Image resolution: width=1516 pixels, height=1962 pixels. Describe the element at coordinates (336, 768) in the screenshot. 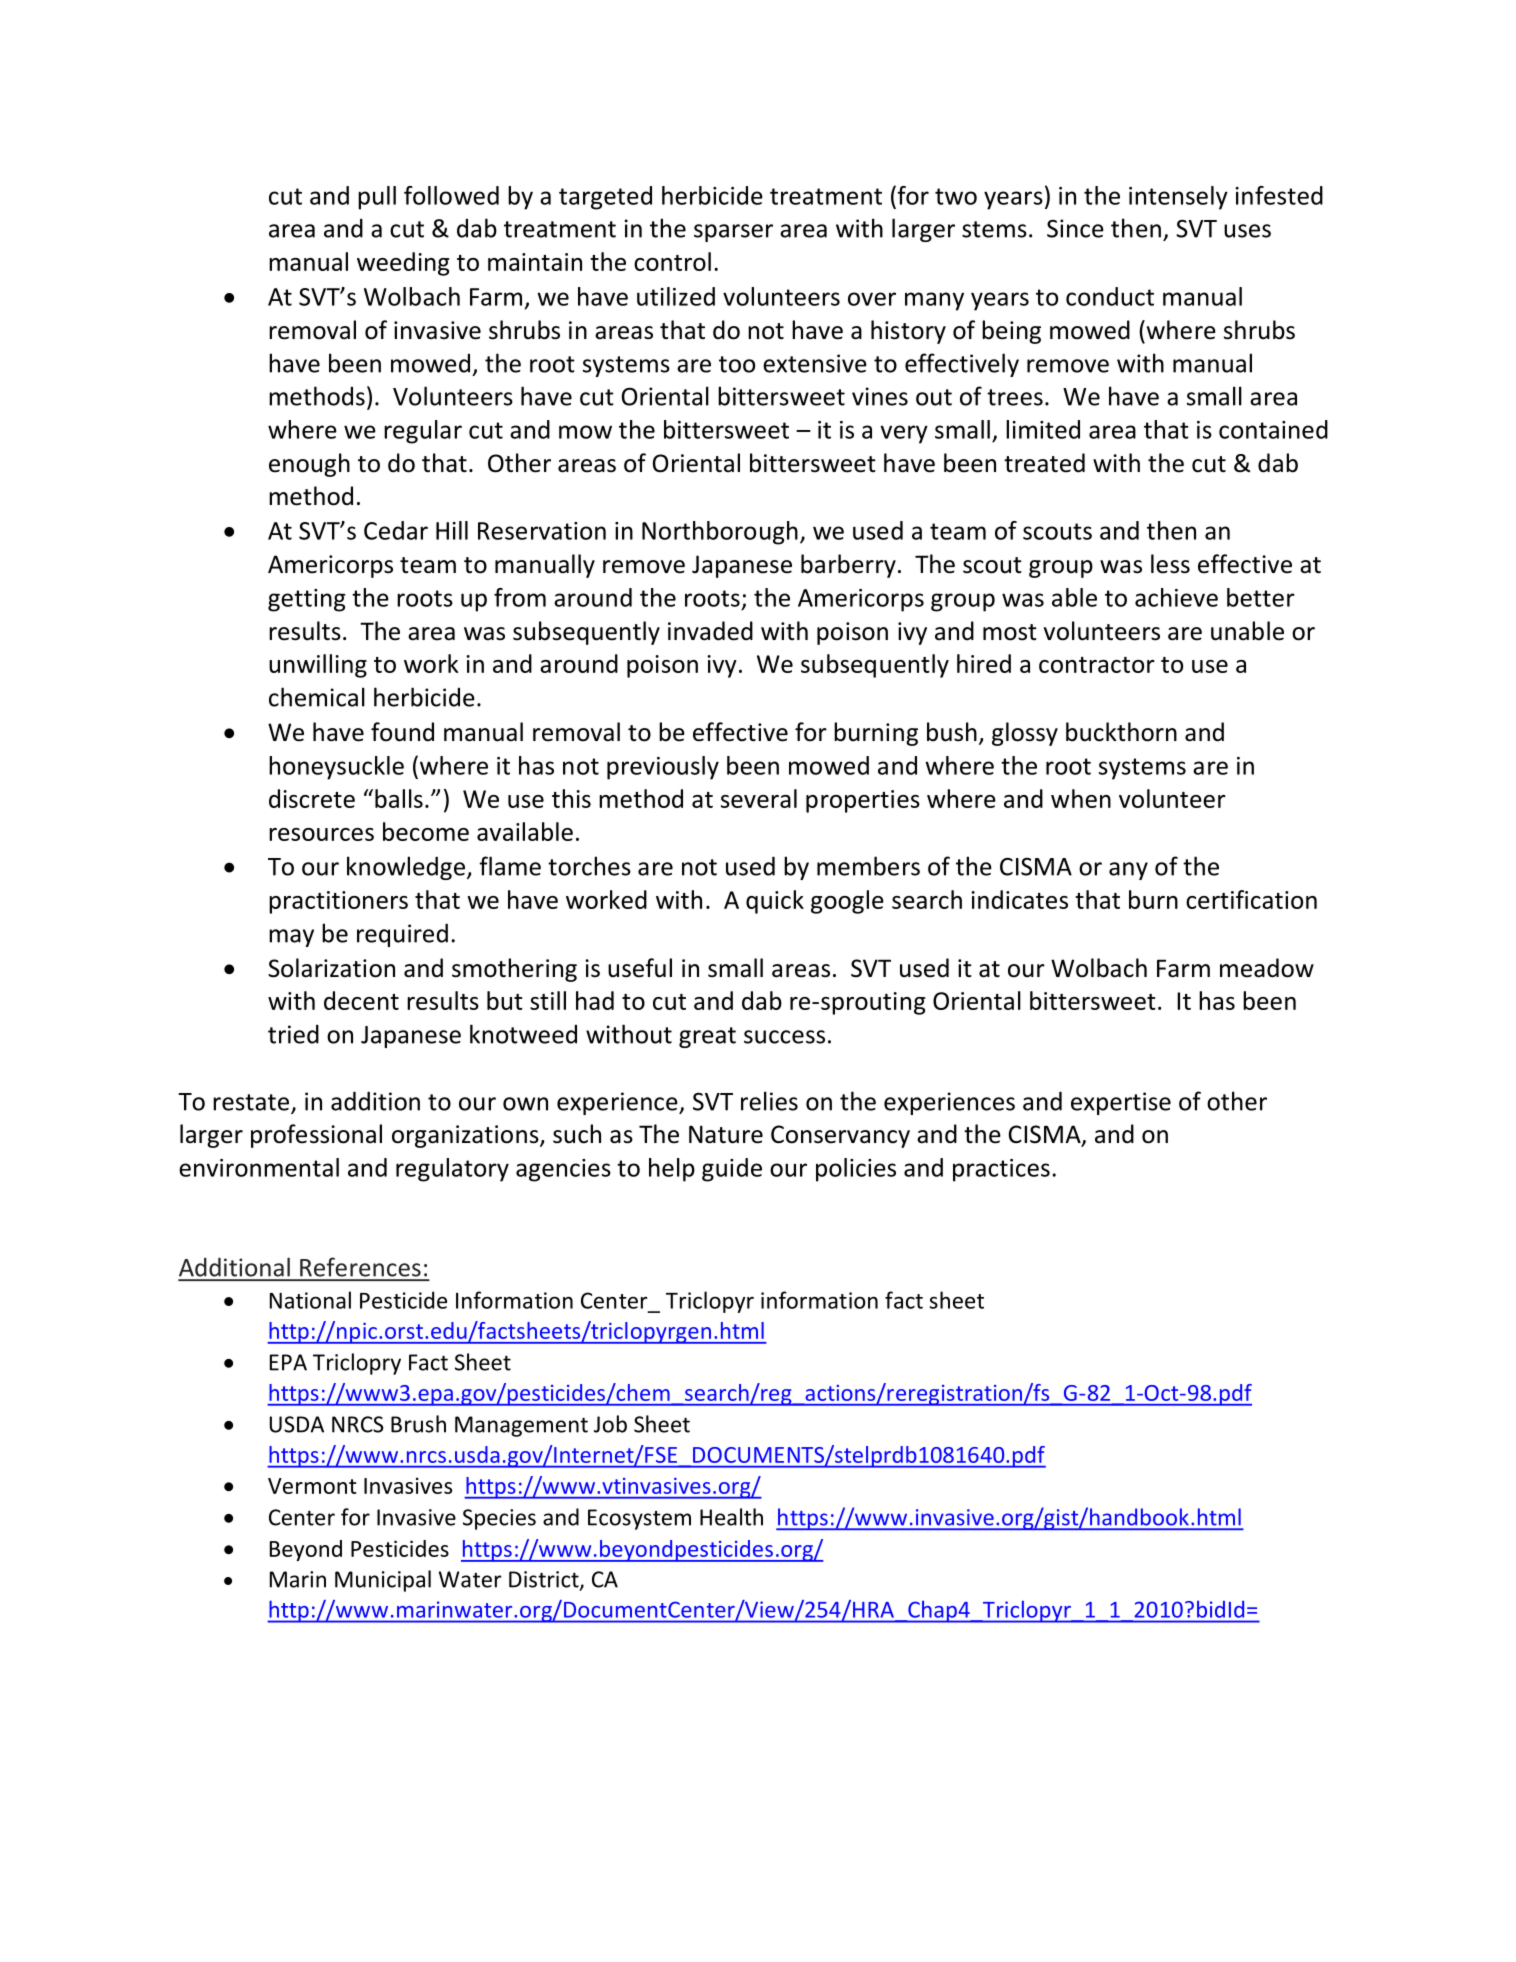

I see `honeysuckle` at that location.
